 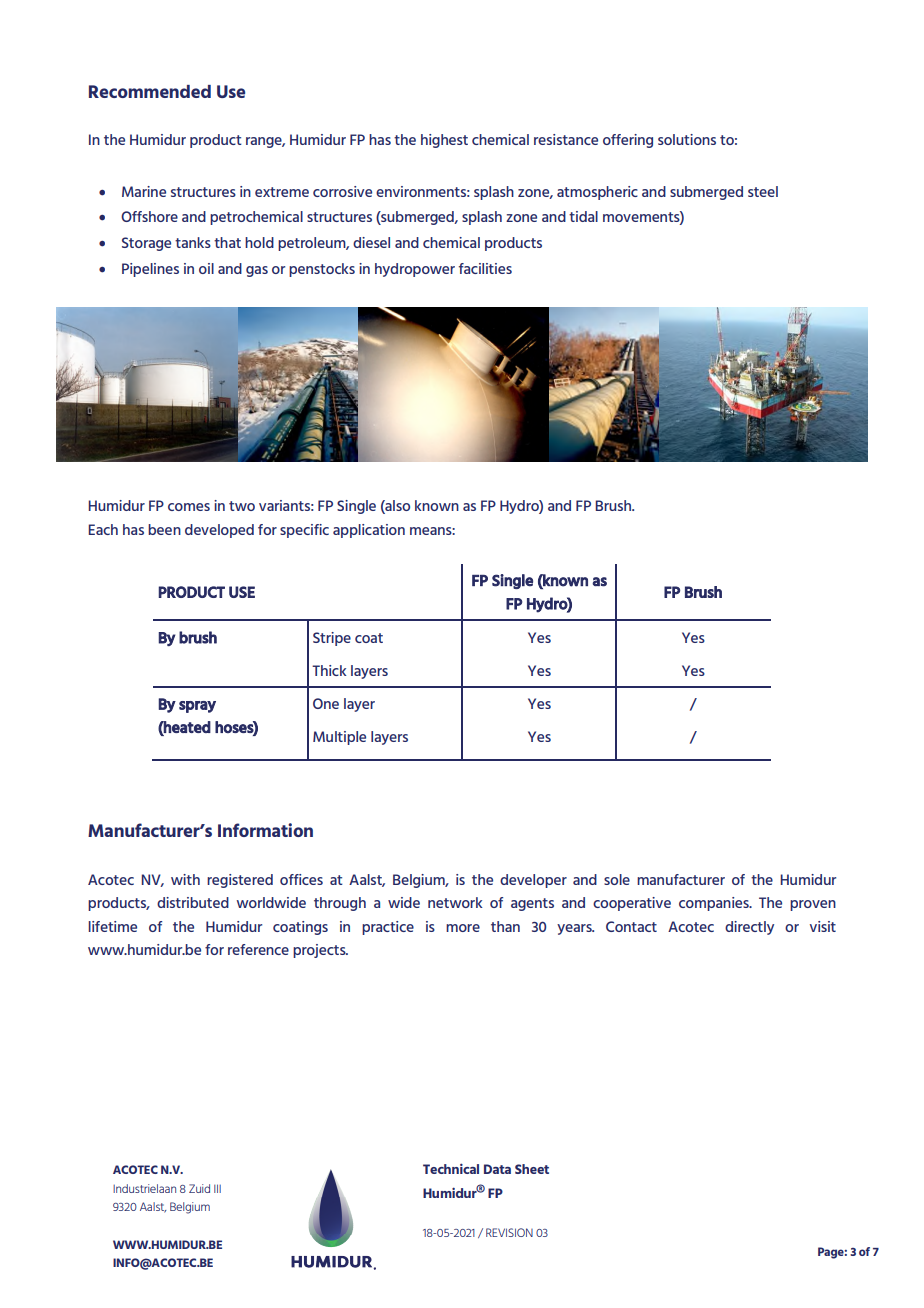 I want to click on more, so click(x=463, y=928).
